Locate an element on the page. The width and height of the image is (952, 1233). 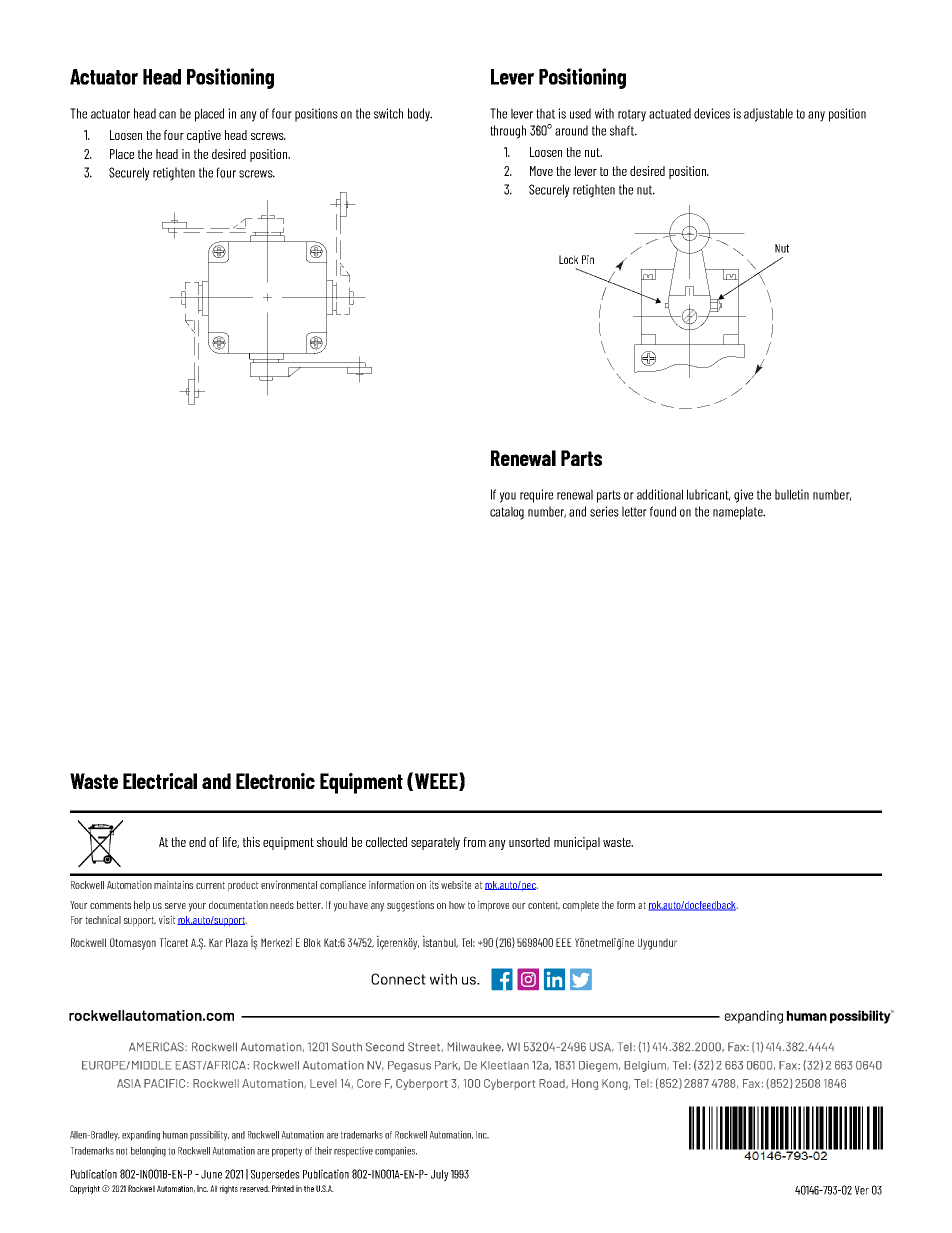
end is located at coordinates (197, 842).
